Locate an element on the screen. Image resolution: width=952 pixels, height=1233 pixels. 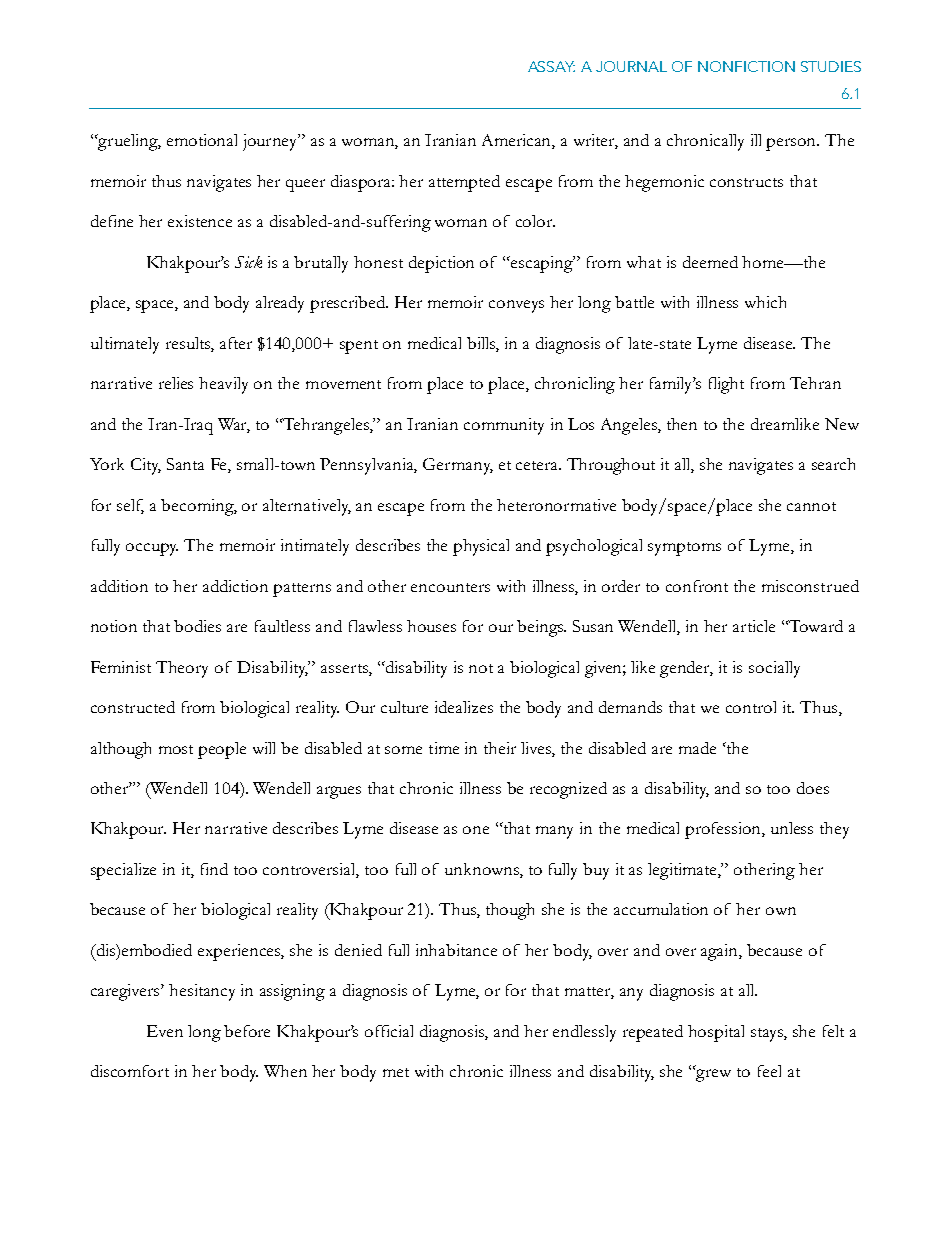
Even is located at coordinates (165, 1031).
